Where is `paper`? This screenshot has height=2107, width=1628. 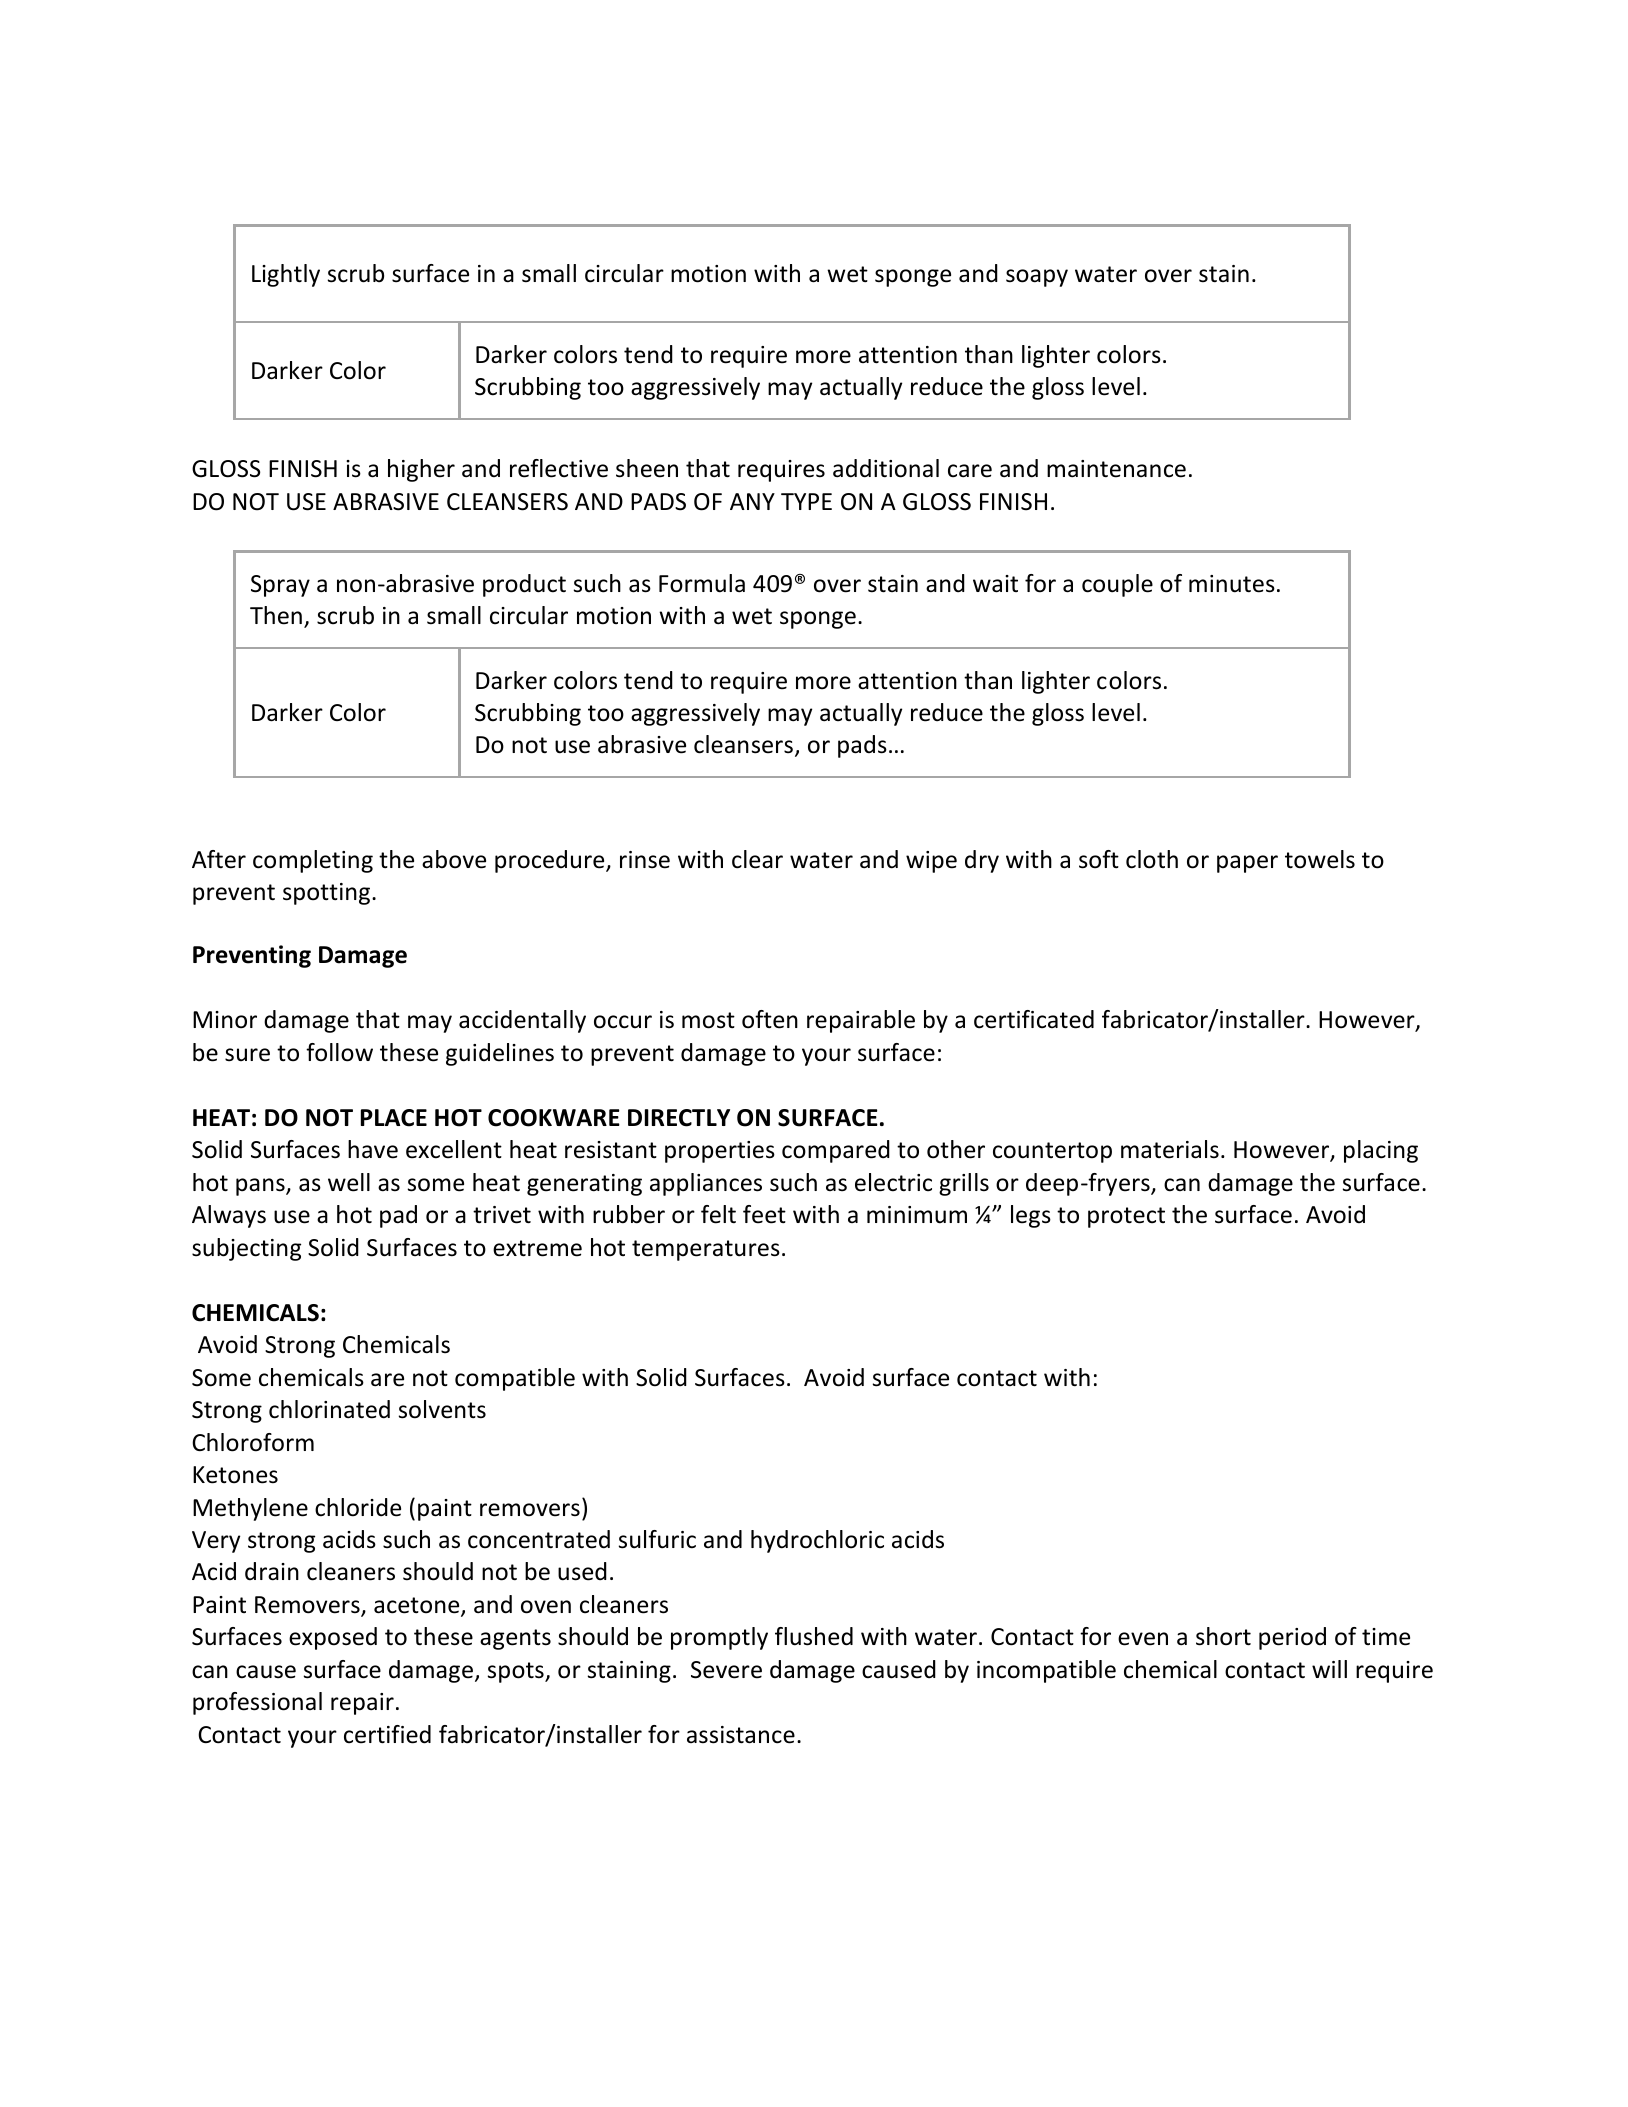
paper is located at coordinates (1247, 864).
